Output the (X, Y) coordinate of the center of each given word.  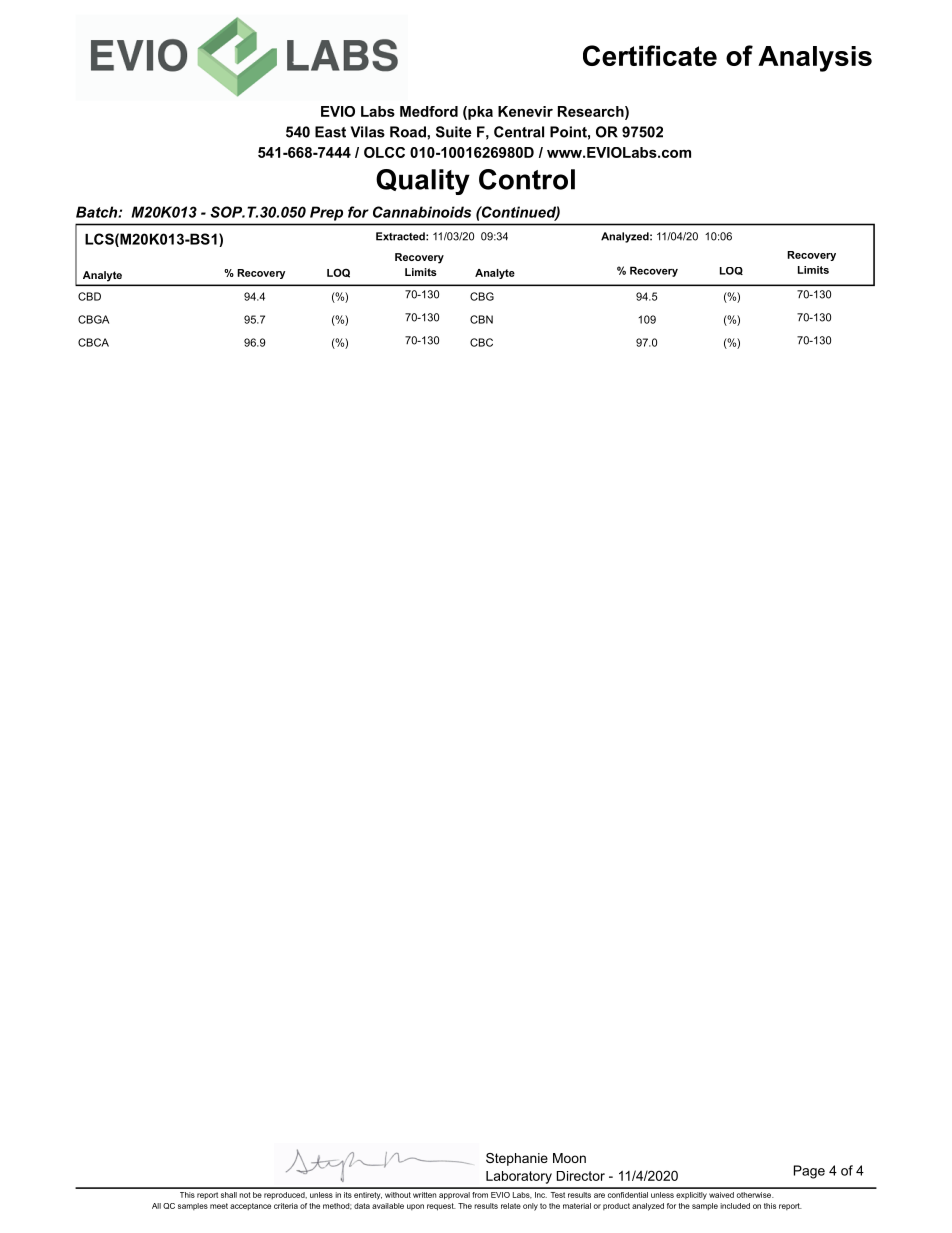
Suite (454, 132)
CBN (481, 319)
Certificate (650, 55)
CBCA (93, 342)
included (735, 1206)
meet (219, 1206)
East (330, 132)
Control (527, 179)
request (441, 1207)
